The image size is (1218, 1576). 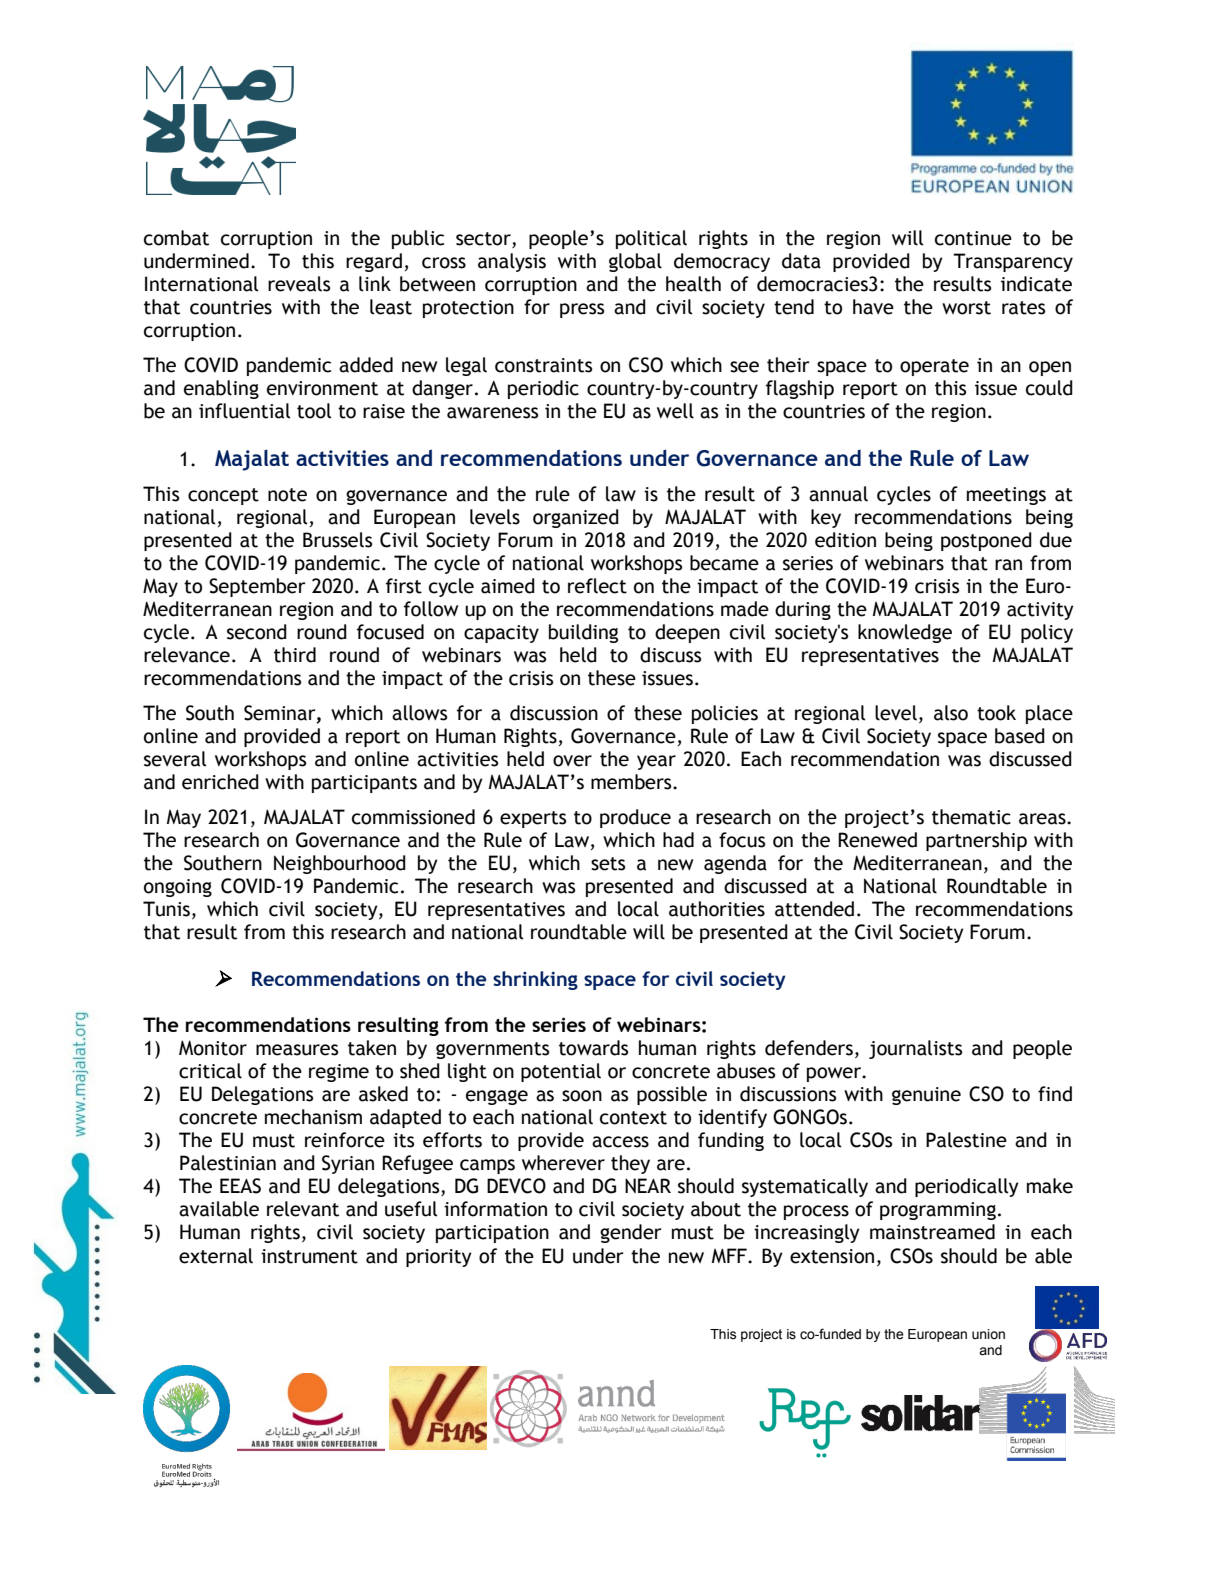 I want to click on building, so click(x=583, y=633).
